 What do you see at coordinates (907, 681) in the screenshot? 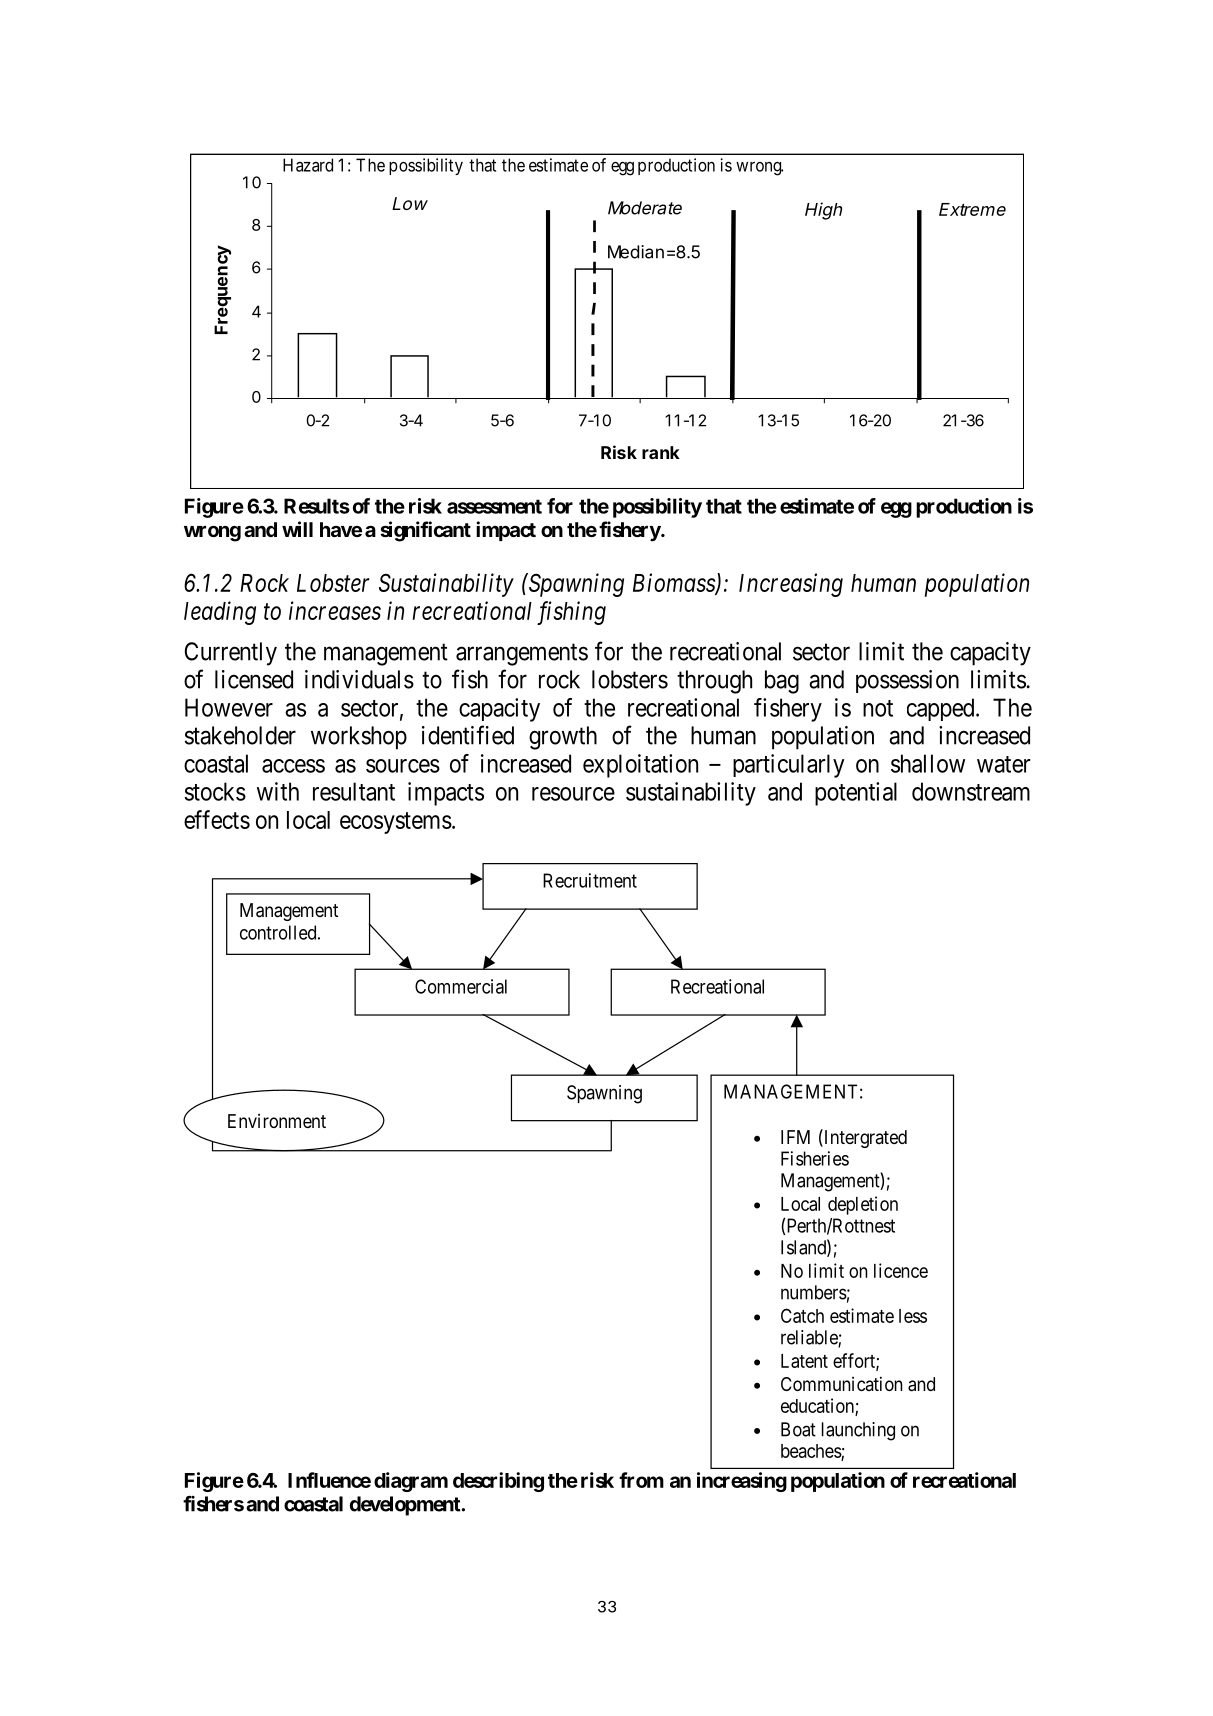
I see `possession` at bounding box center [907, 681].
